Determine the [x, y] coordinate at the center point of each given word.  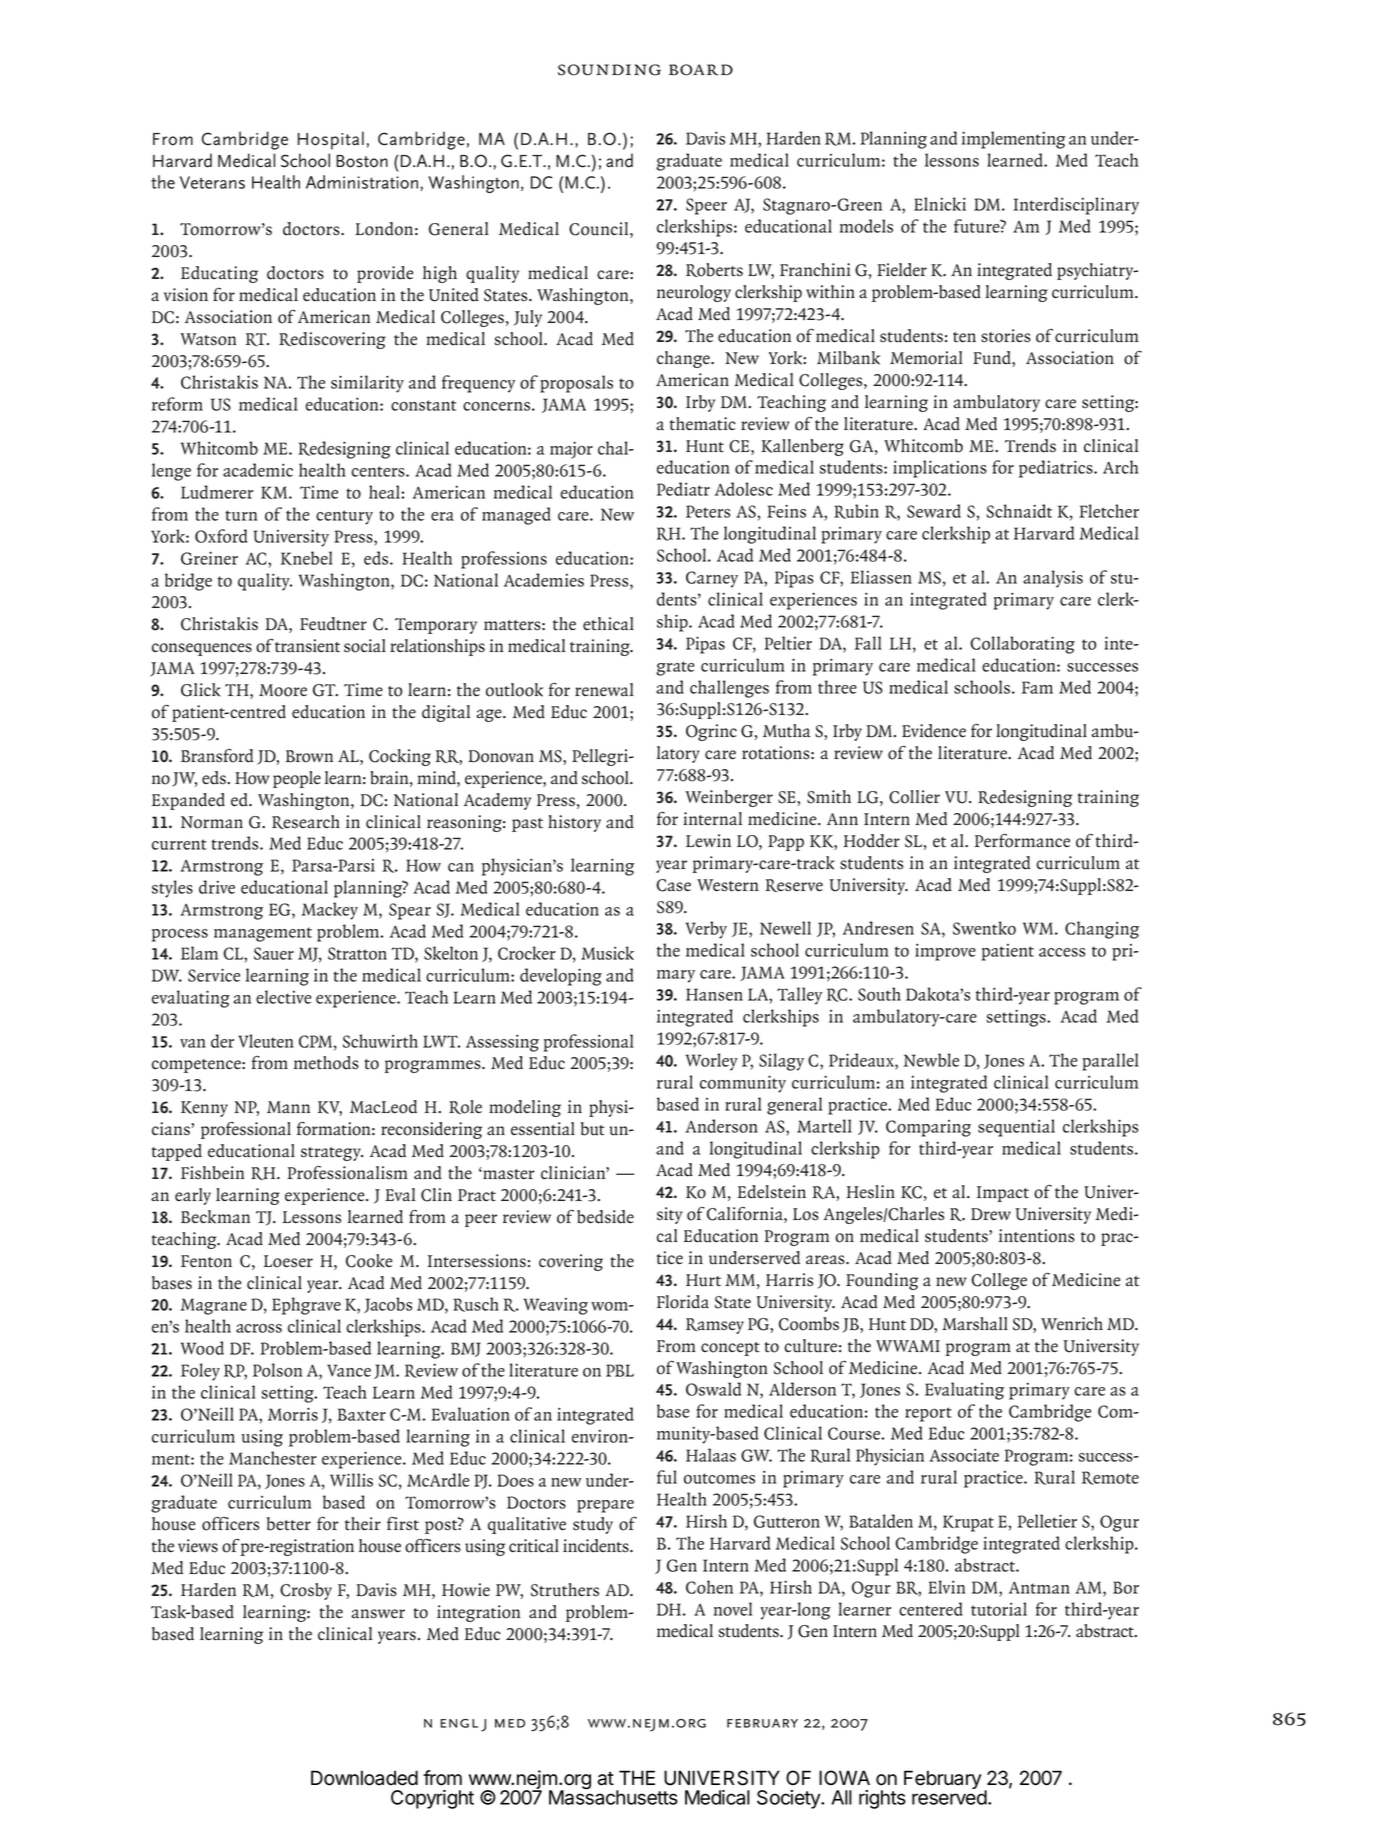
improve [945, 952]
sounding [609, 70]
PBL [620, 1370]
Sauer [274, 953]
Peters [708, 511]
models [866, 226]
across [259, 1328]
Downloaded [364, 1778]
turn [241, 515]
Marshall [975, 1324]
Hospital [331, 140]
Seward [934, 511]
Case [673, 885]
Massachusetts [613, 1796]
